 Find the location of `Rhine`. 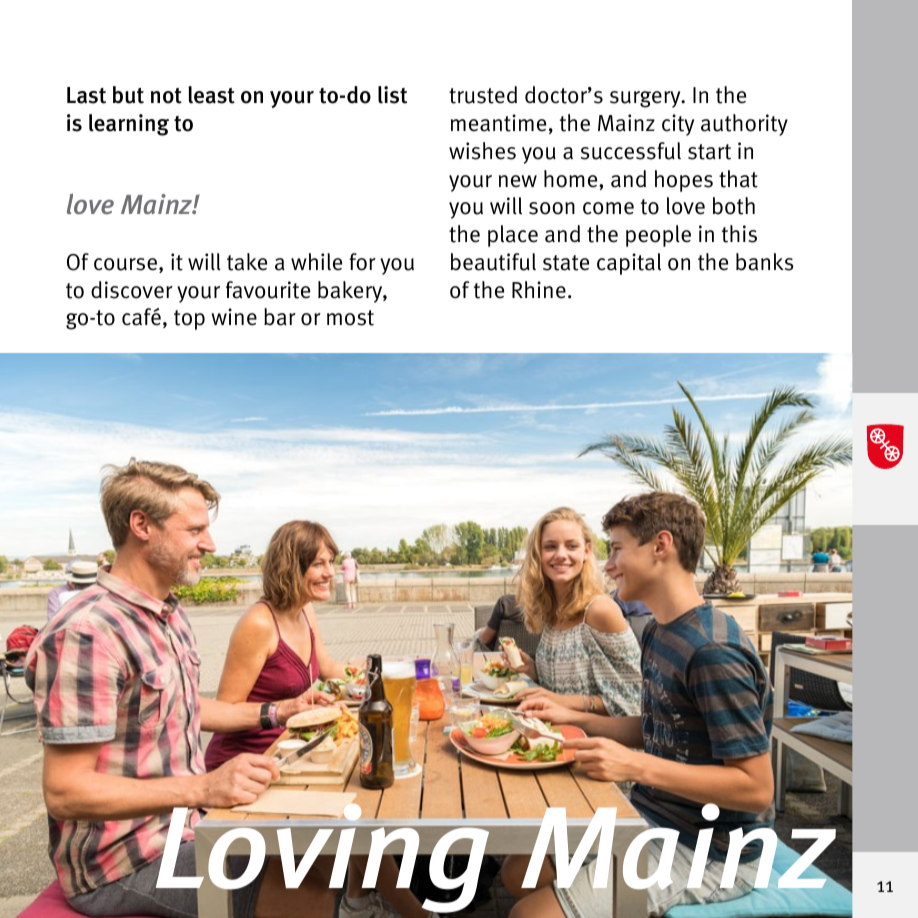

Rhine is located at coordinates (539, 290).
